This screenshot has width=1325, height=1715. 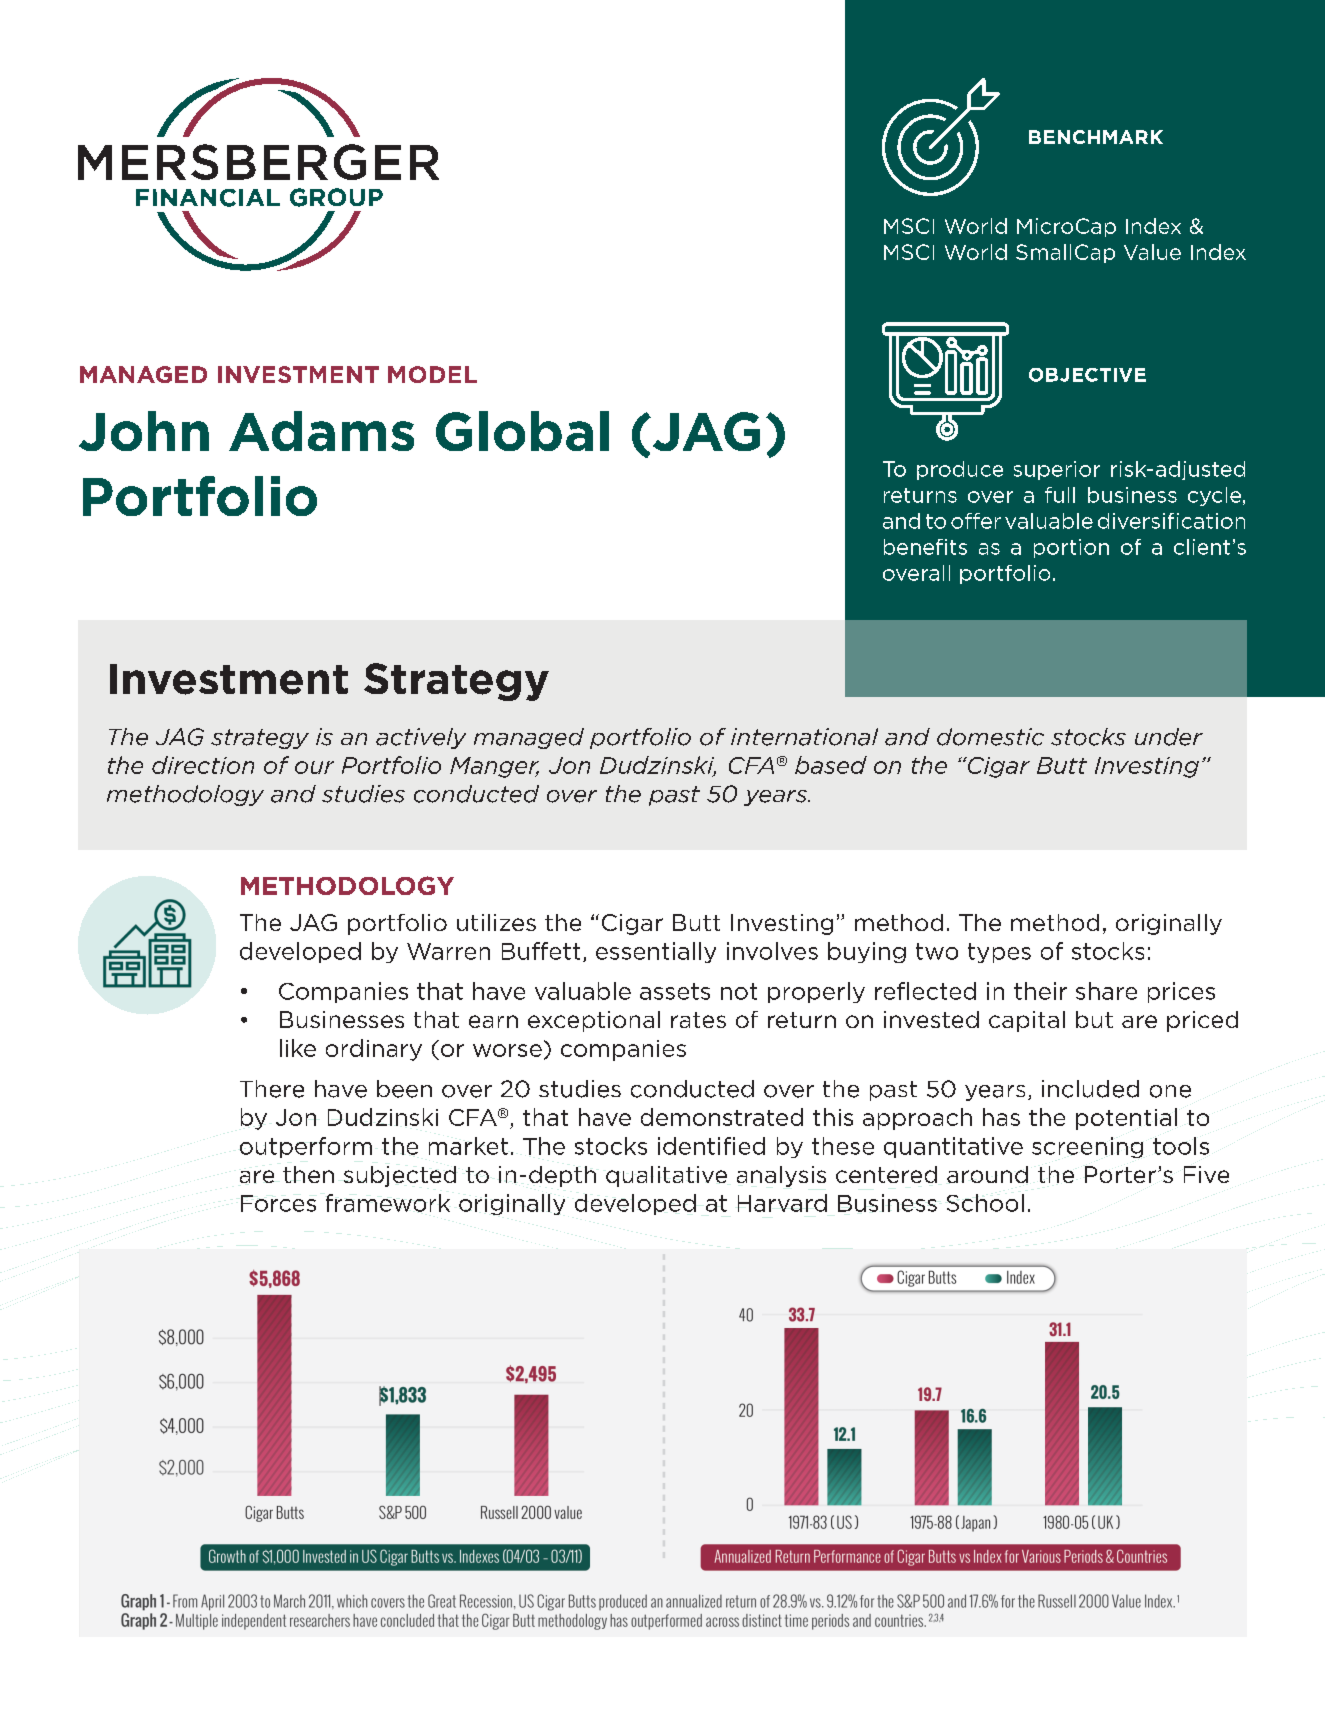 What do you see at coordinates (1087, 1147) in the screenshot?
I see `screening` at bounding box center [1087, 1147].
